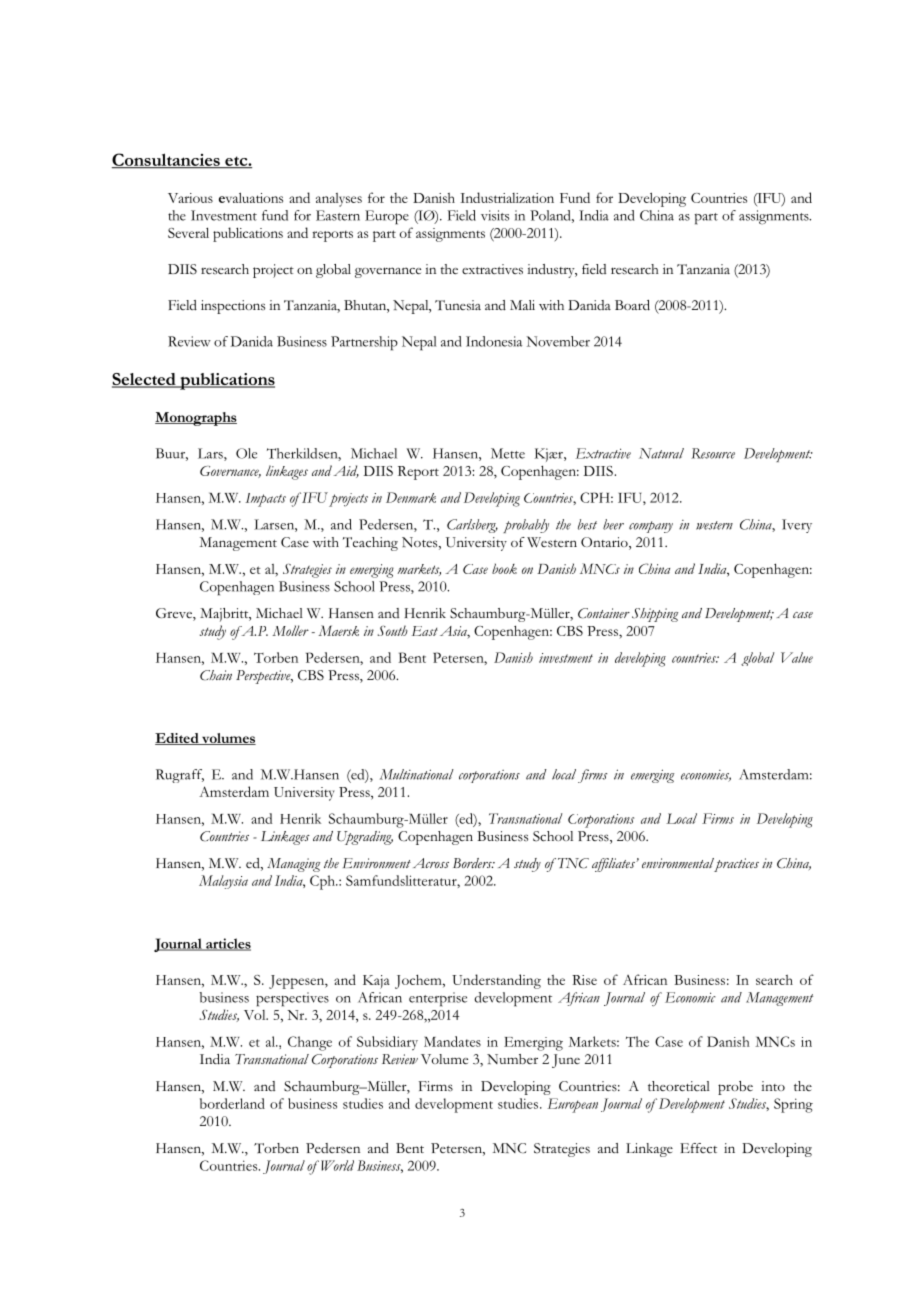  What do you see at coordinates (251, 197) in the screenshot?
I see `evaluations` at bounding box center [251, 197].
